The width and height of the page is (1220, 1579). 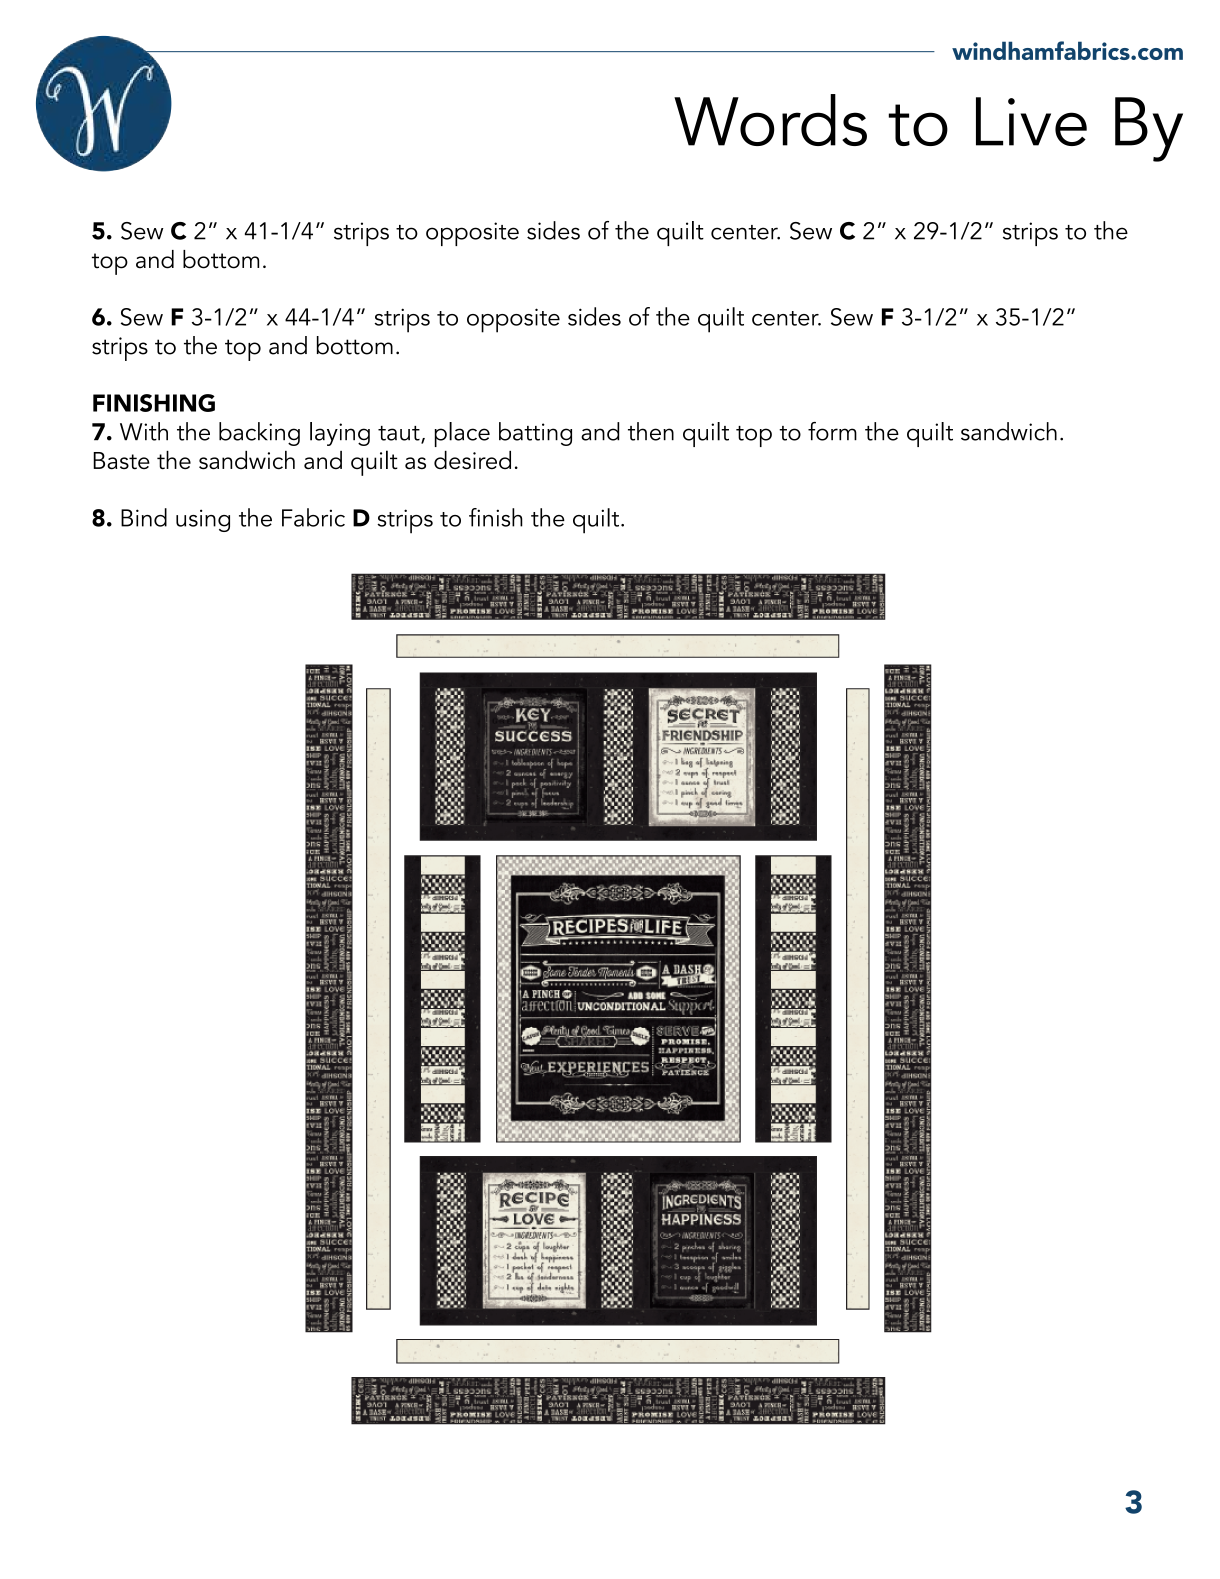 What do you see at coordinates (144, 431) in the page?
I see `With` at bounding box center [144, 431].
